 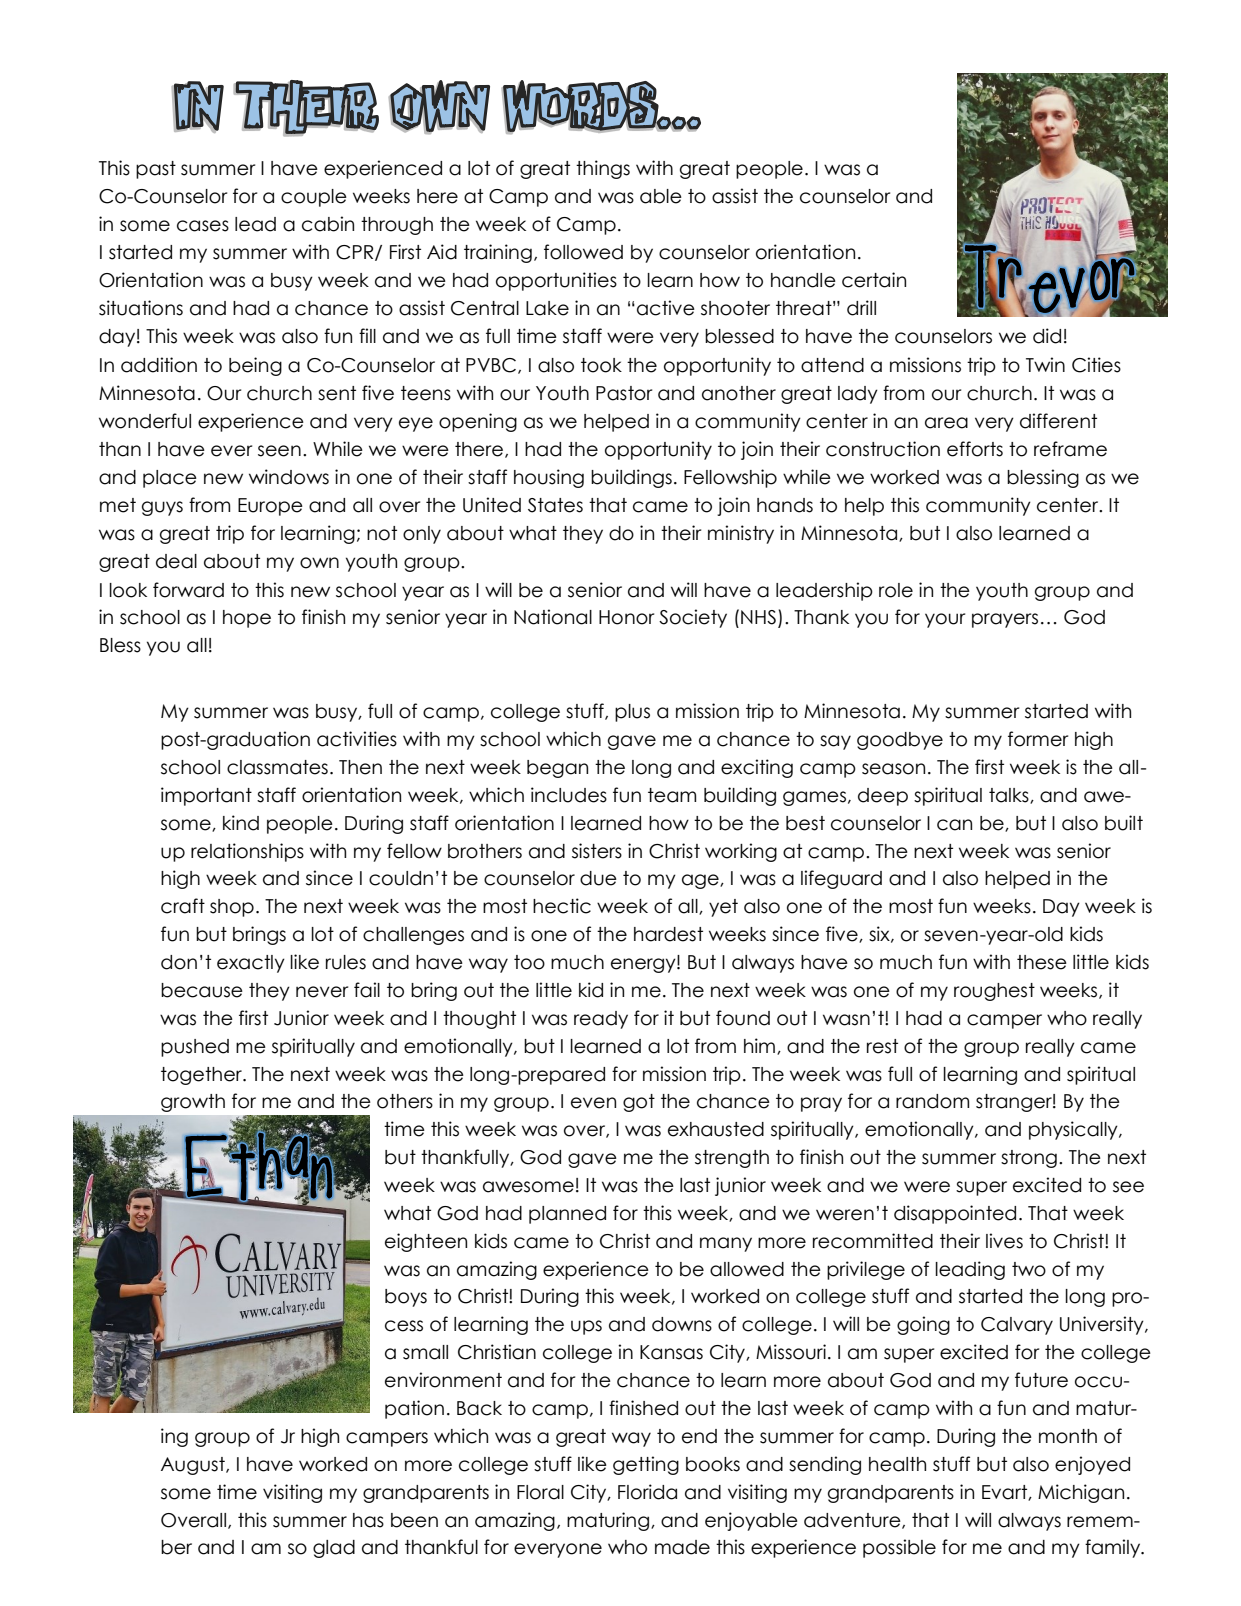 What do you see at coordinates (247, 852) in the image?
I see `relationships` at bounding box center [247, 852].
